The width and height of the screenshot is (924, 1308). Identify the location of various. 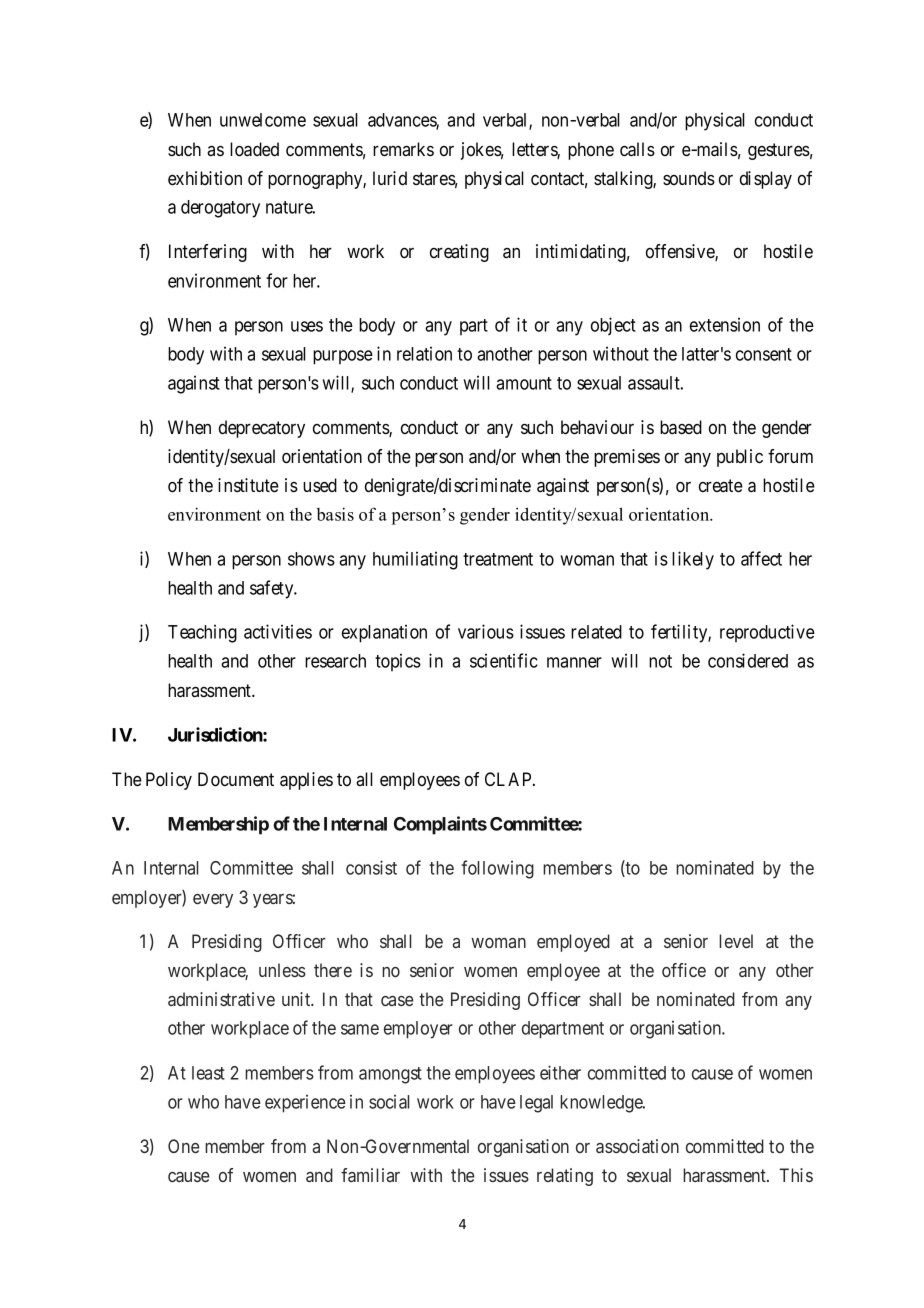
(486, 631).
